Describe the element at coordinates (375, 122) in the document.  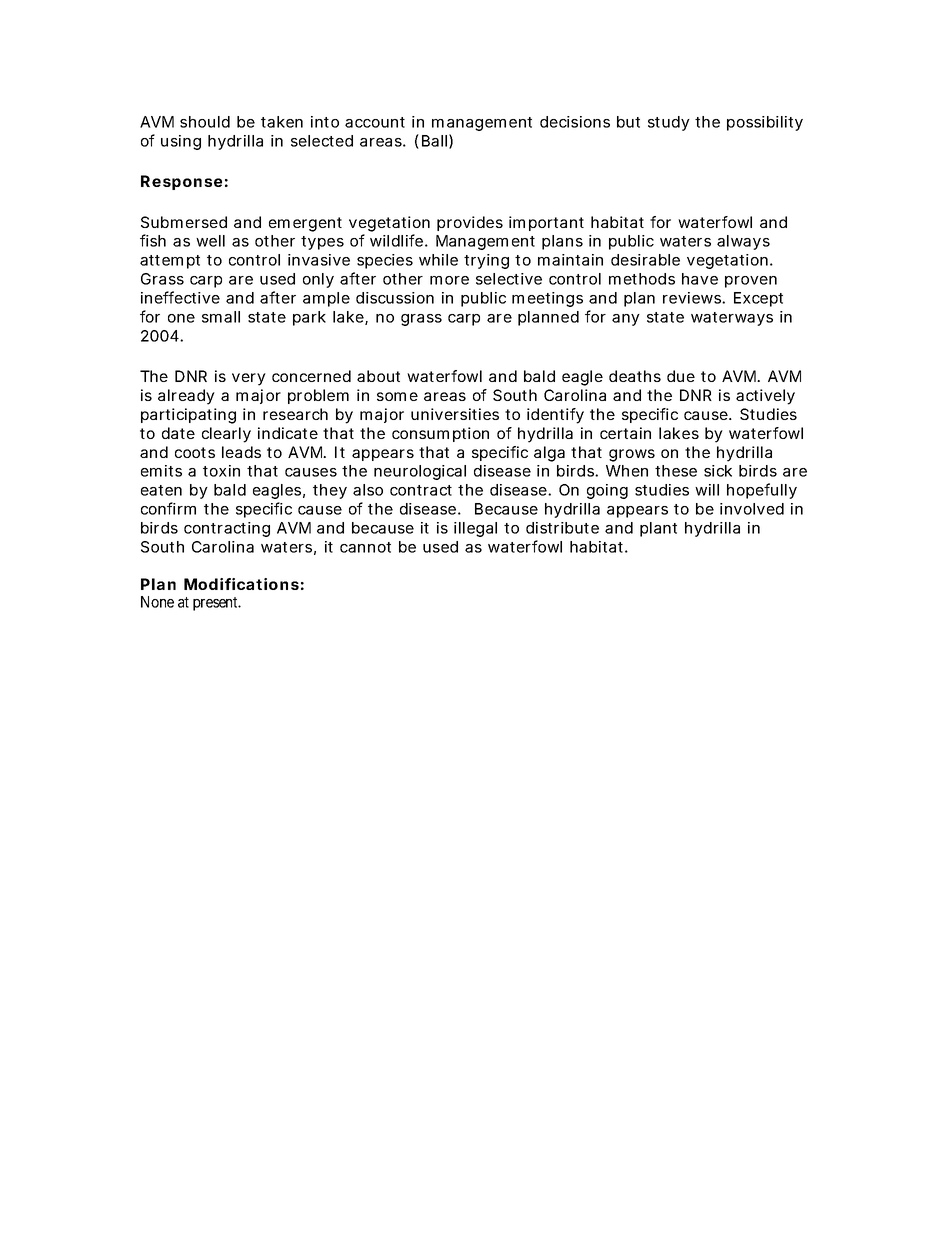
I see `account` at that location.
